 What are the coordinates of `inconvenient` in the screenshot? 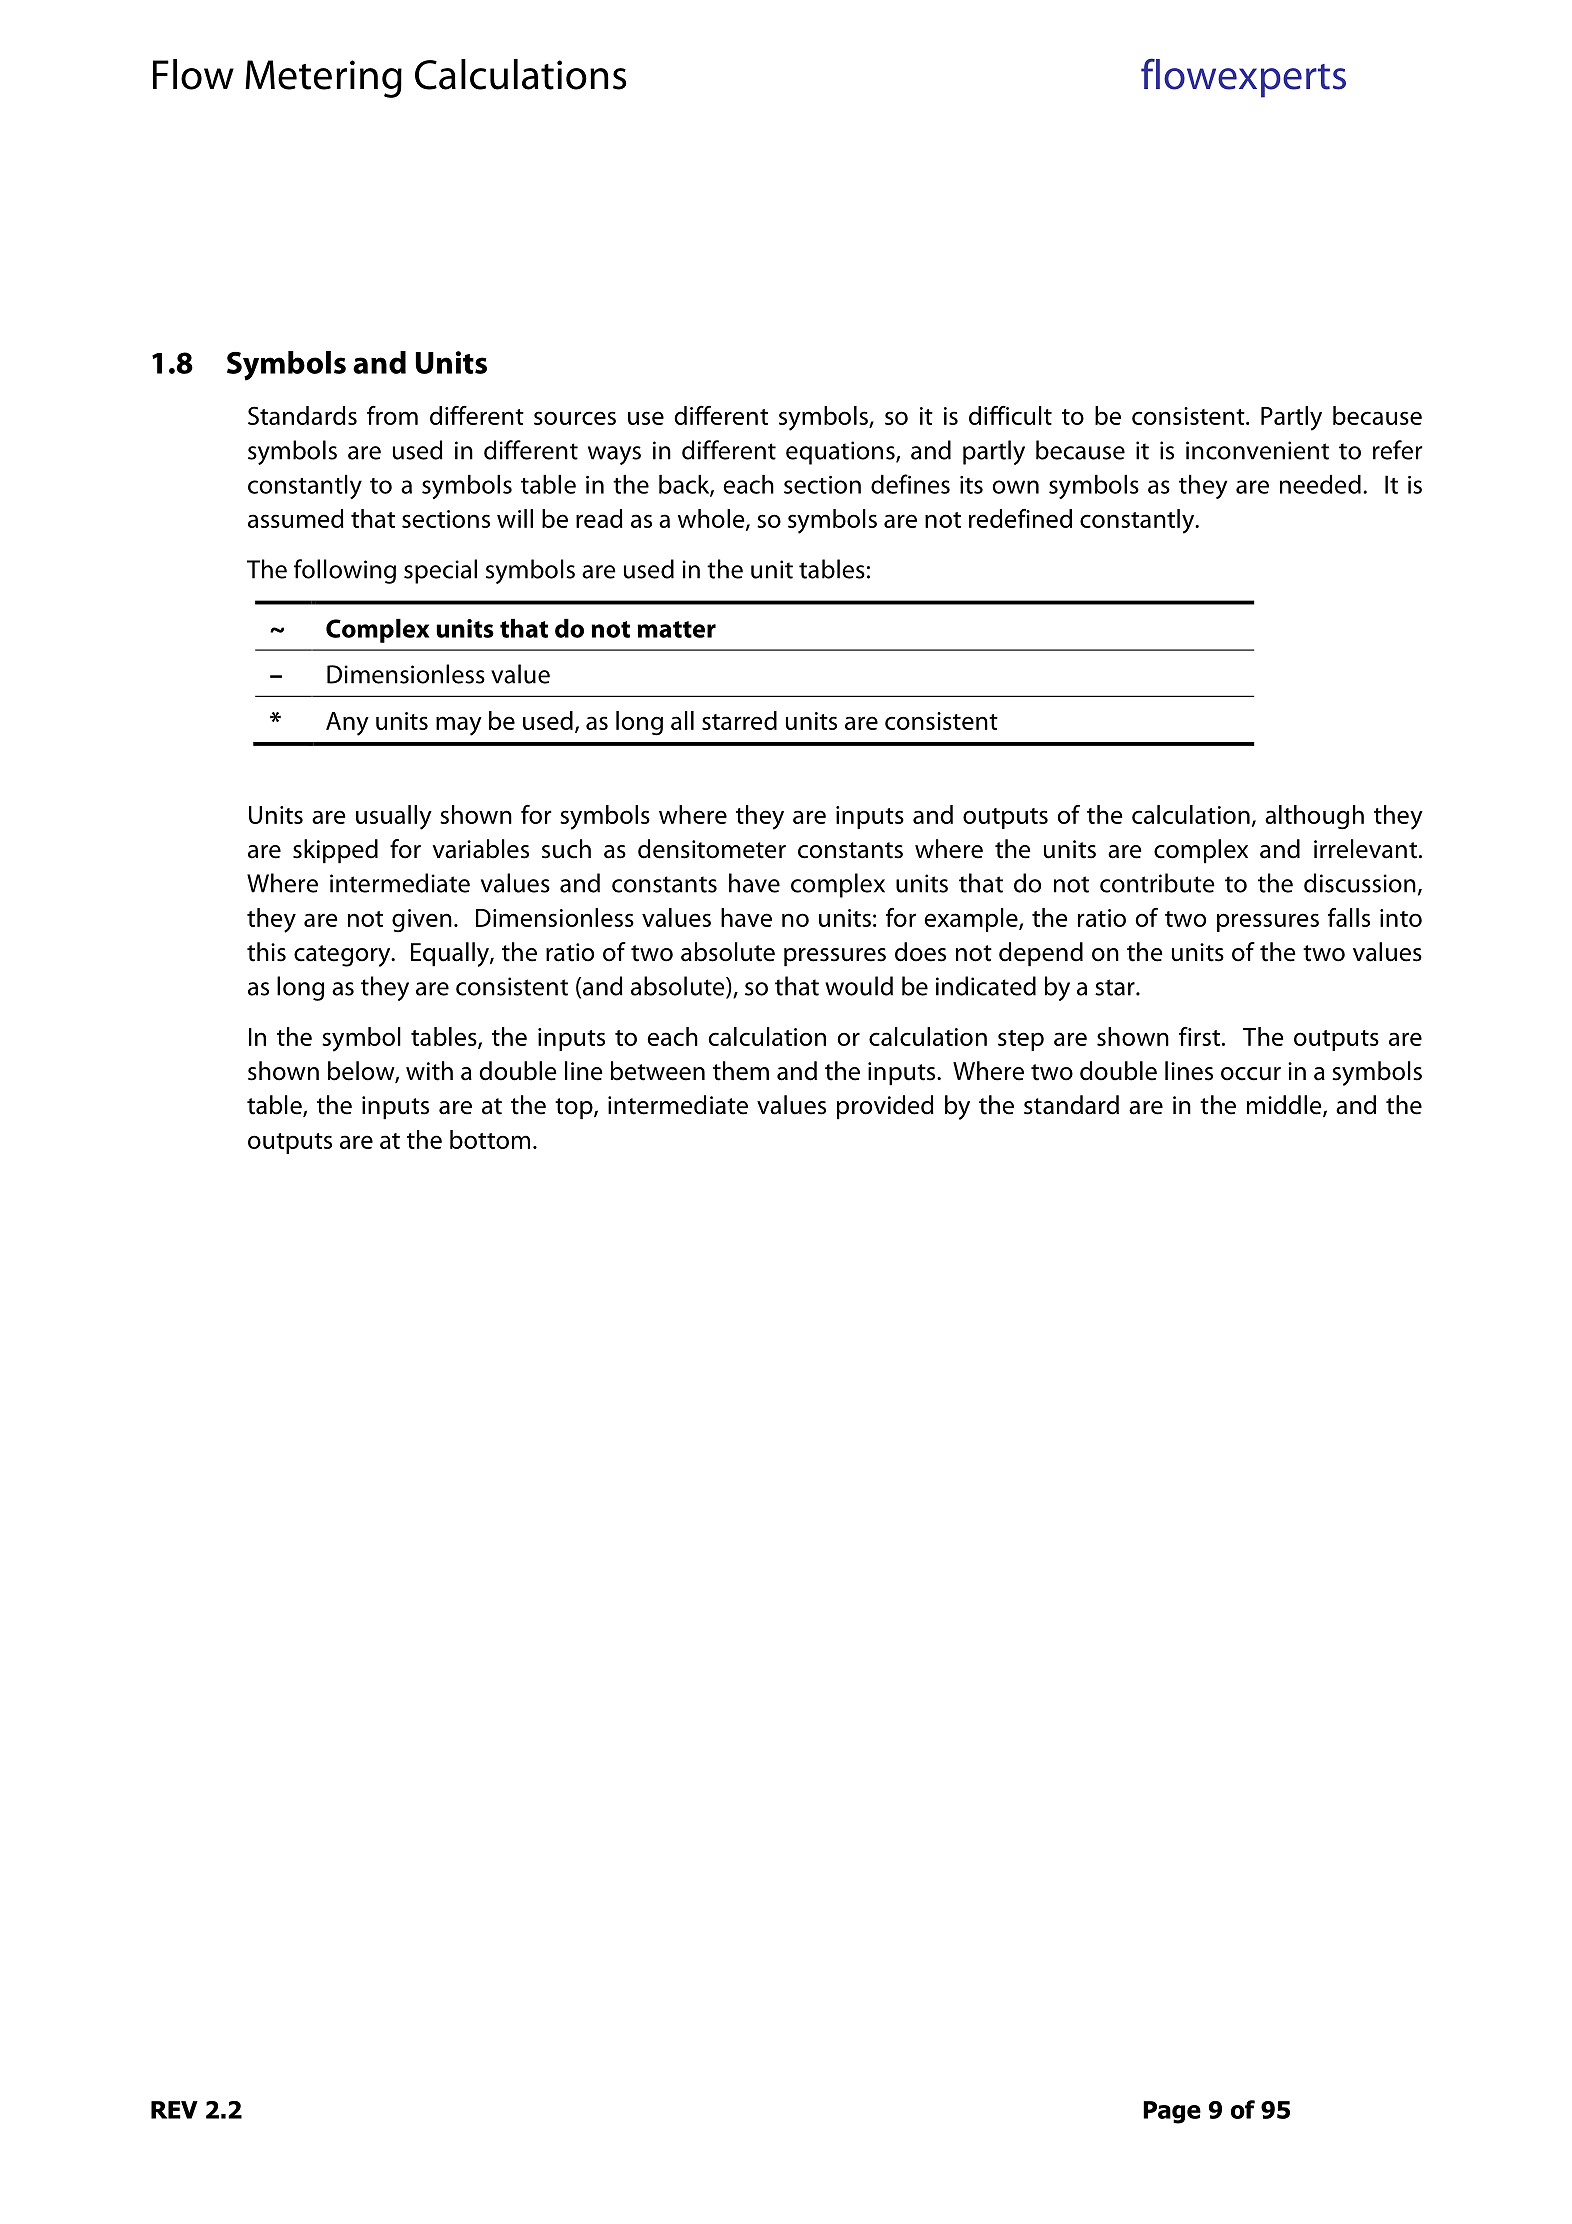 It's located at (1257, 450).
